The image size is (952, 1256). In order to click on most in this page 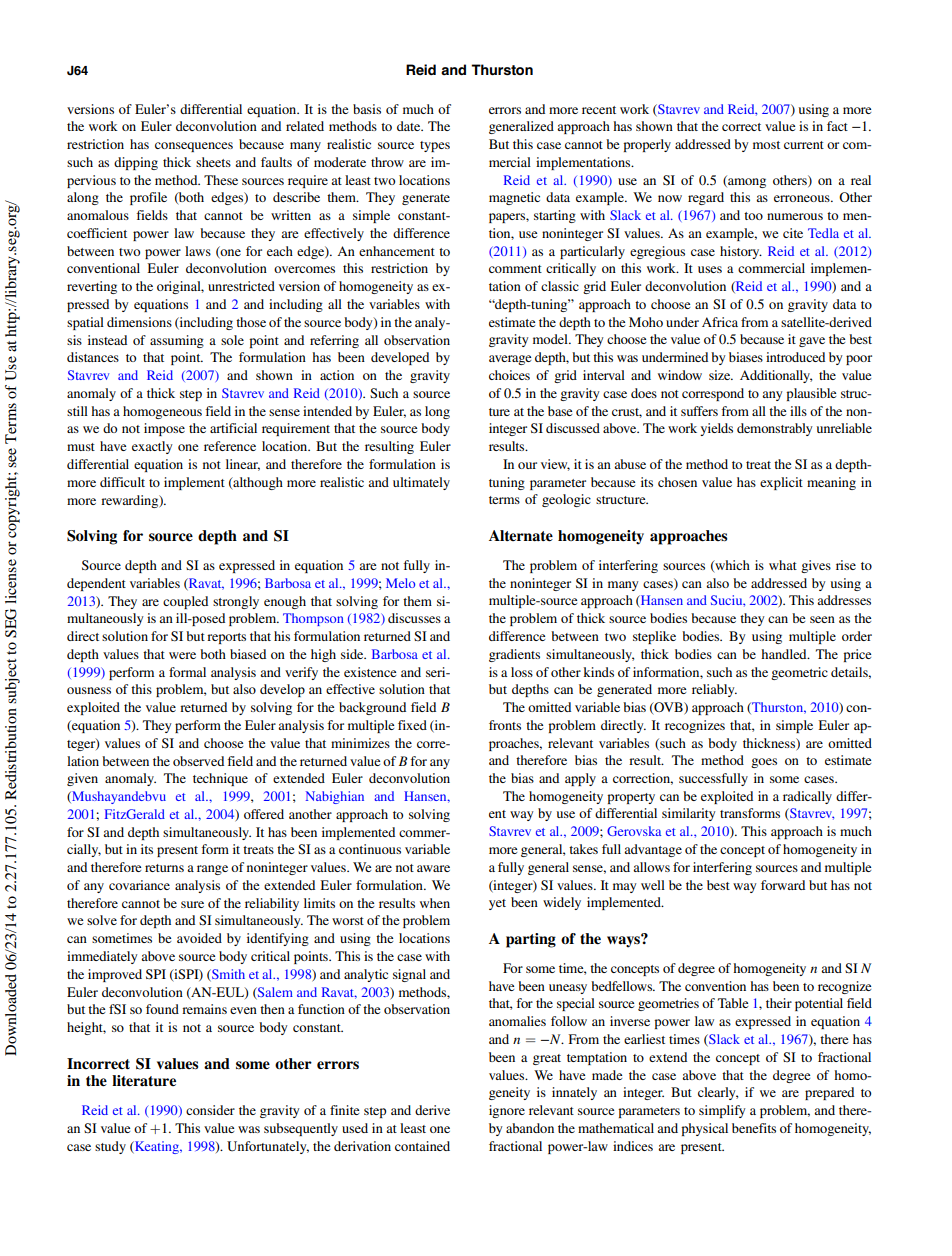, I will do `click(766, 145)`.
